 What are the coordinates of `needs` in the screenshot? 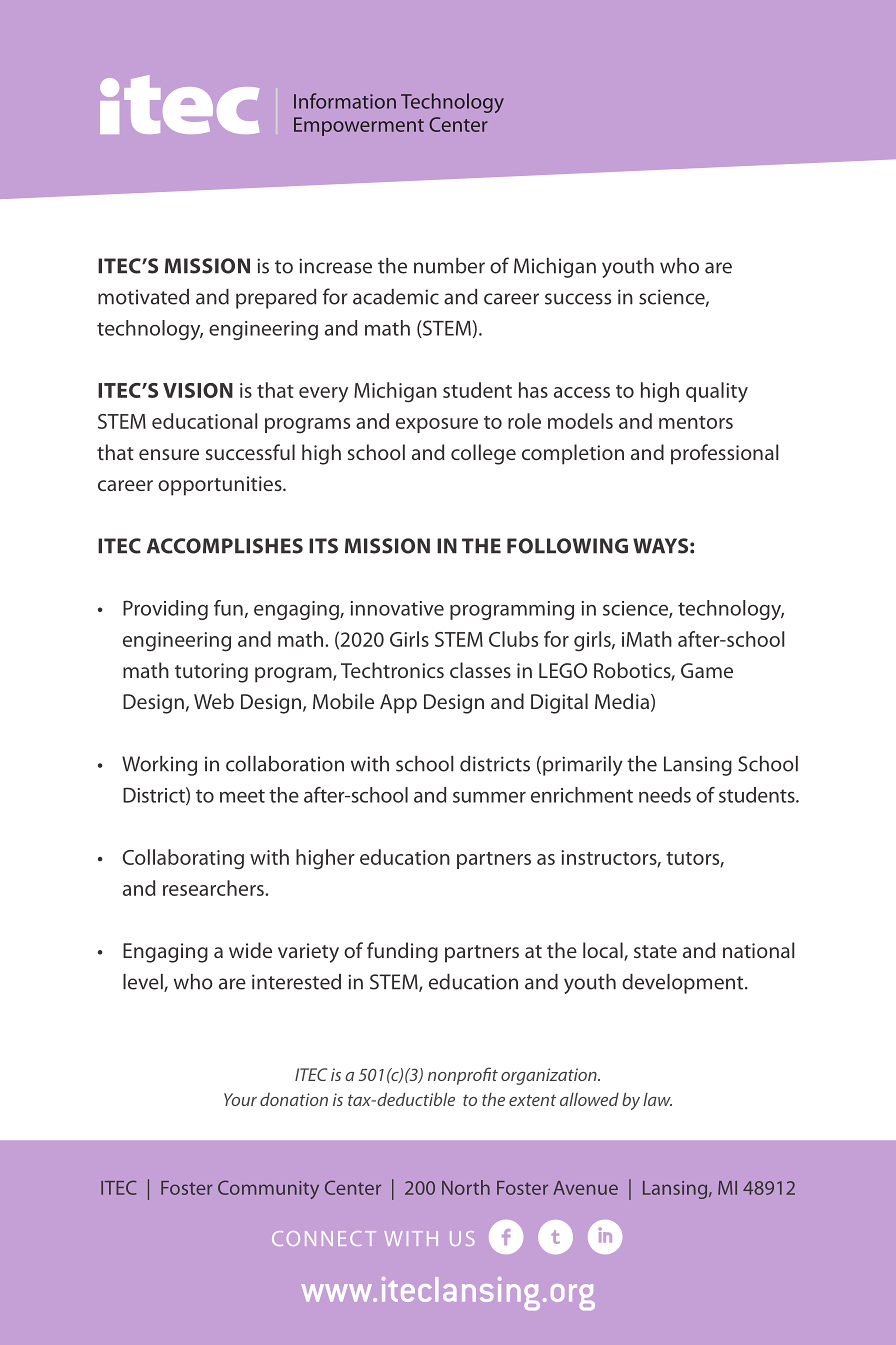 It's located at (665, 795).
